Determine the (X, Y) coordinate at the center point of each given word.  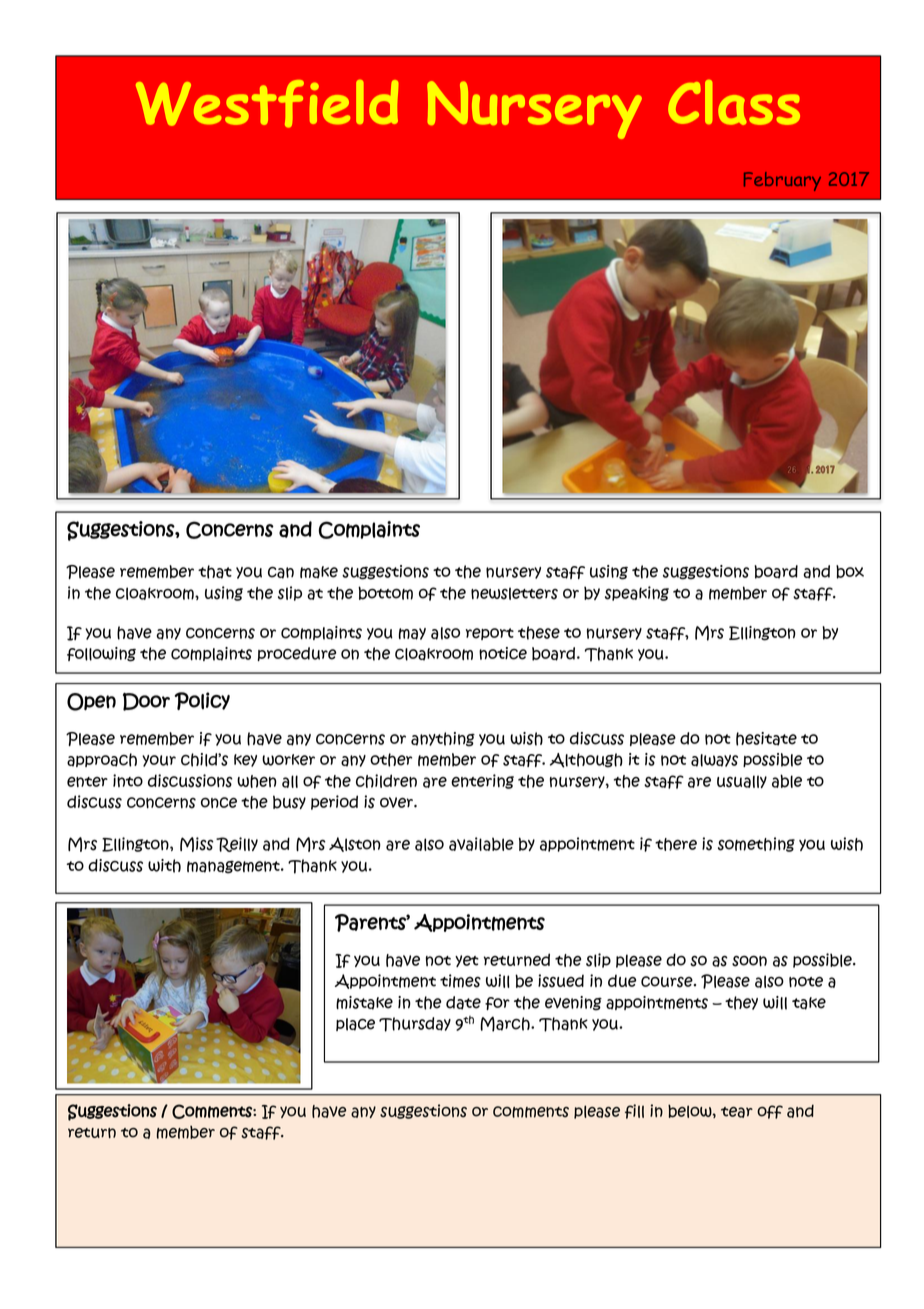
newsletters (514, 593)
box (850, 572)
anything (443, 739)
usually (742, 781)
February (782, 181)
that (215, 572)
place (355, 1024)
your (159, 761)
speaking (637, 593)
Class (734, 102)
